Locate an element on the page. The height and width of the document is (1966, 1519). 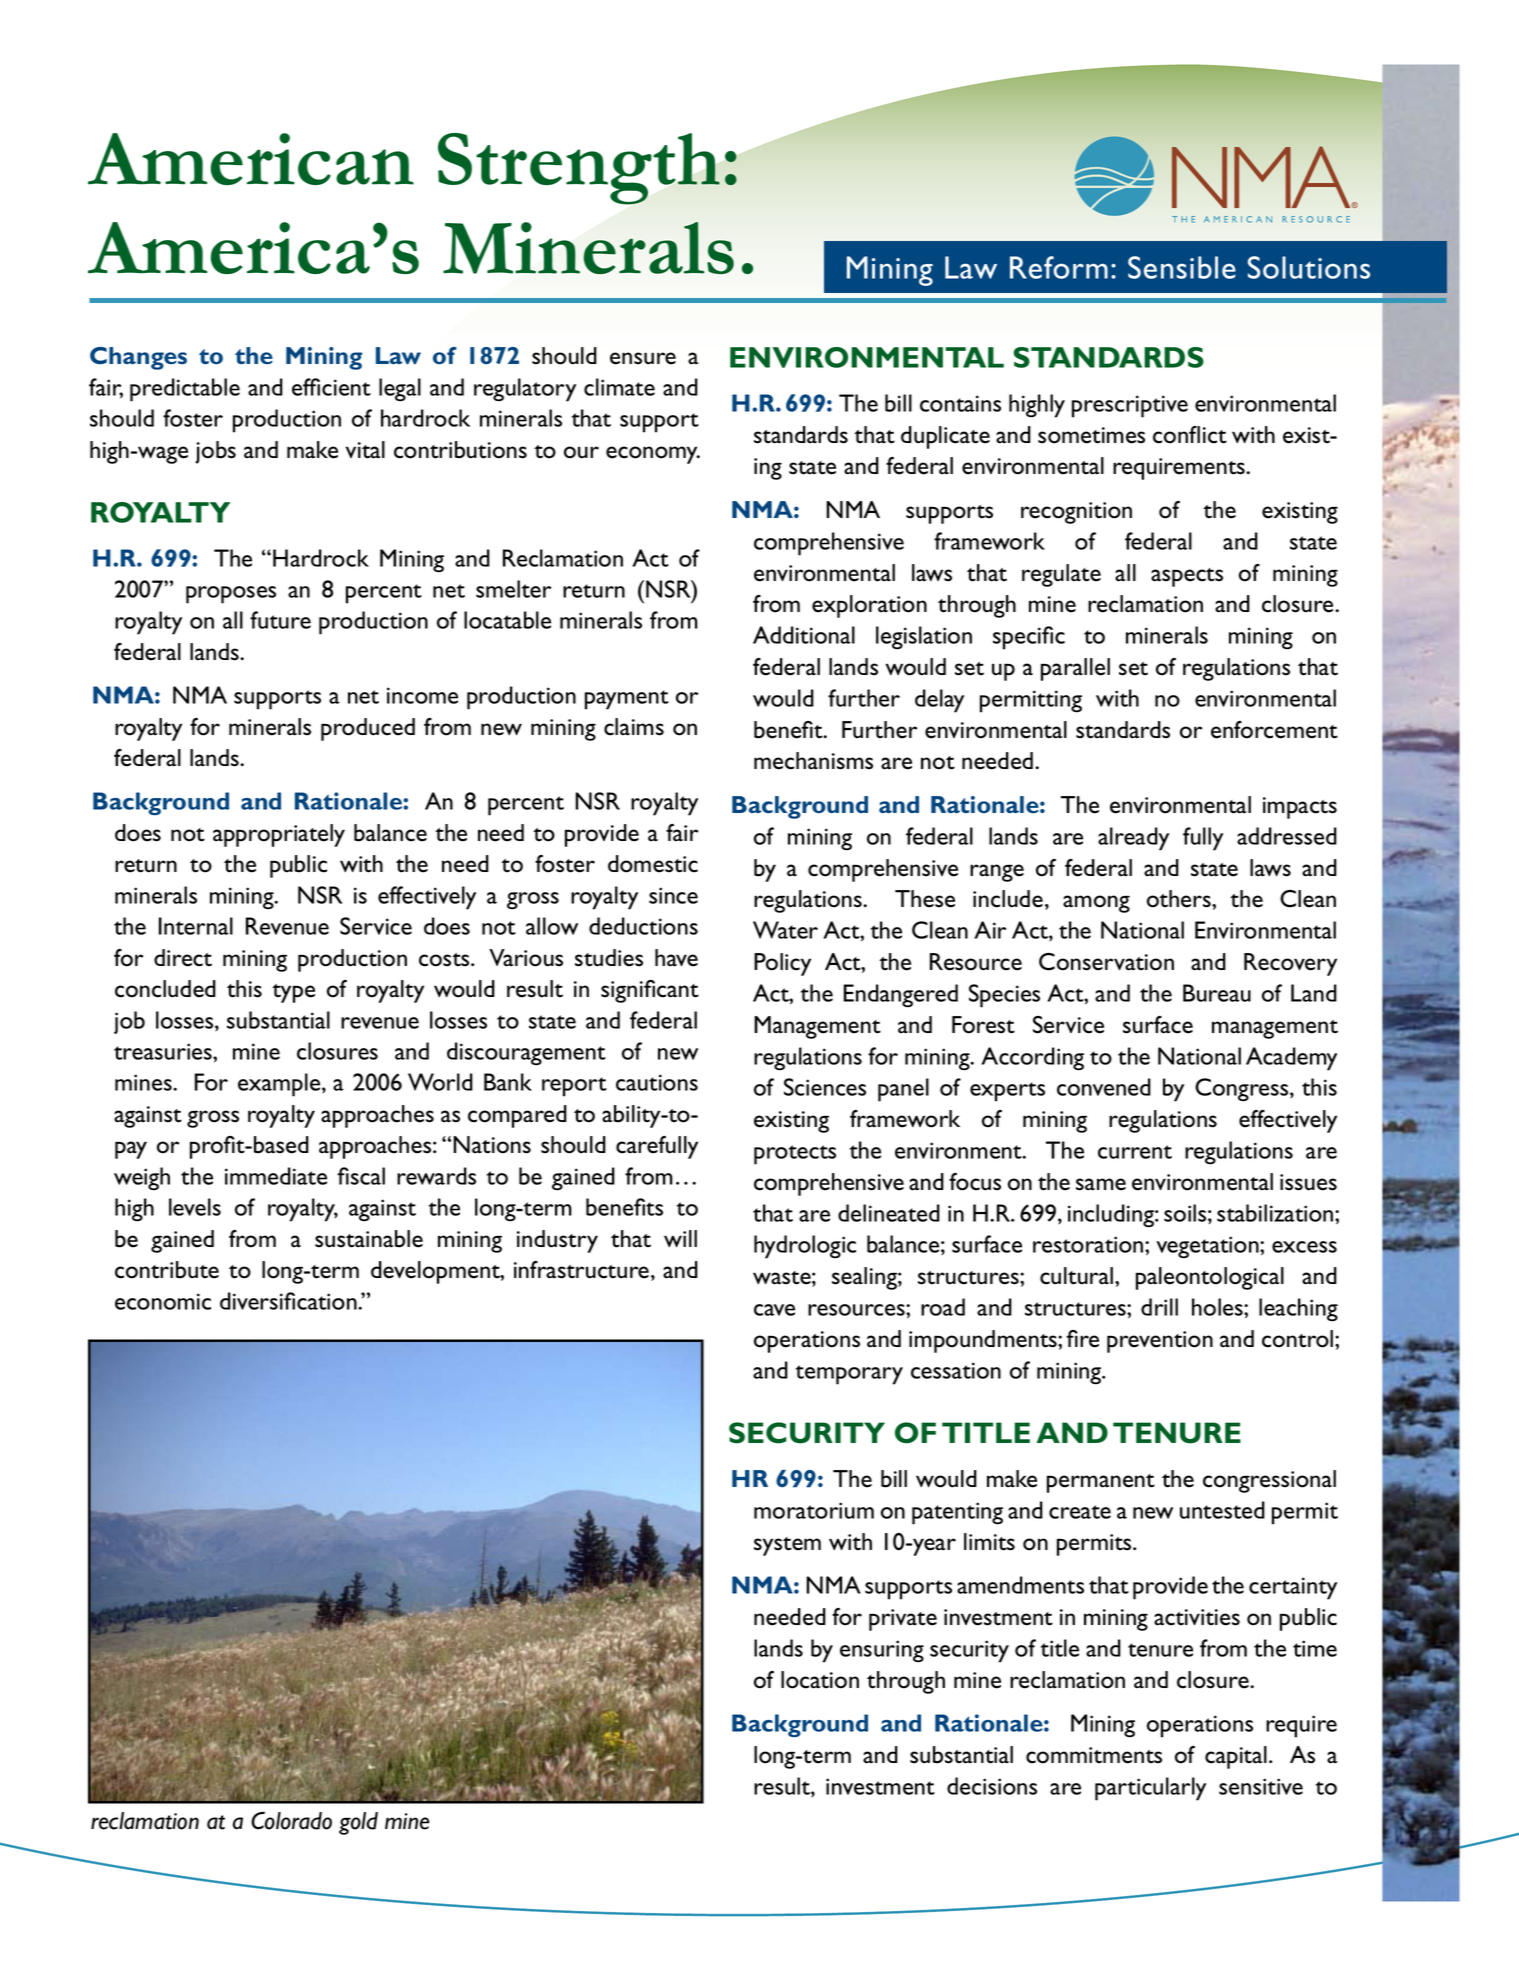
enforcement is located at coordinates (1274, 730).
